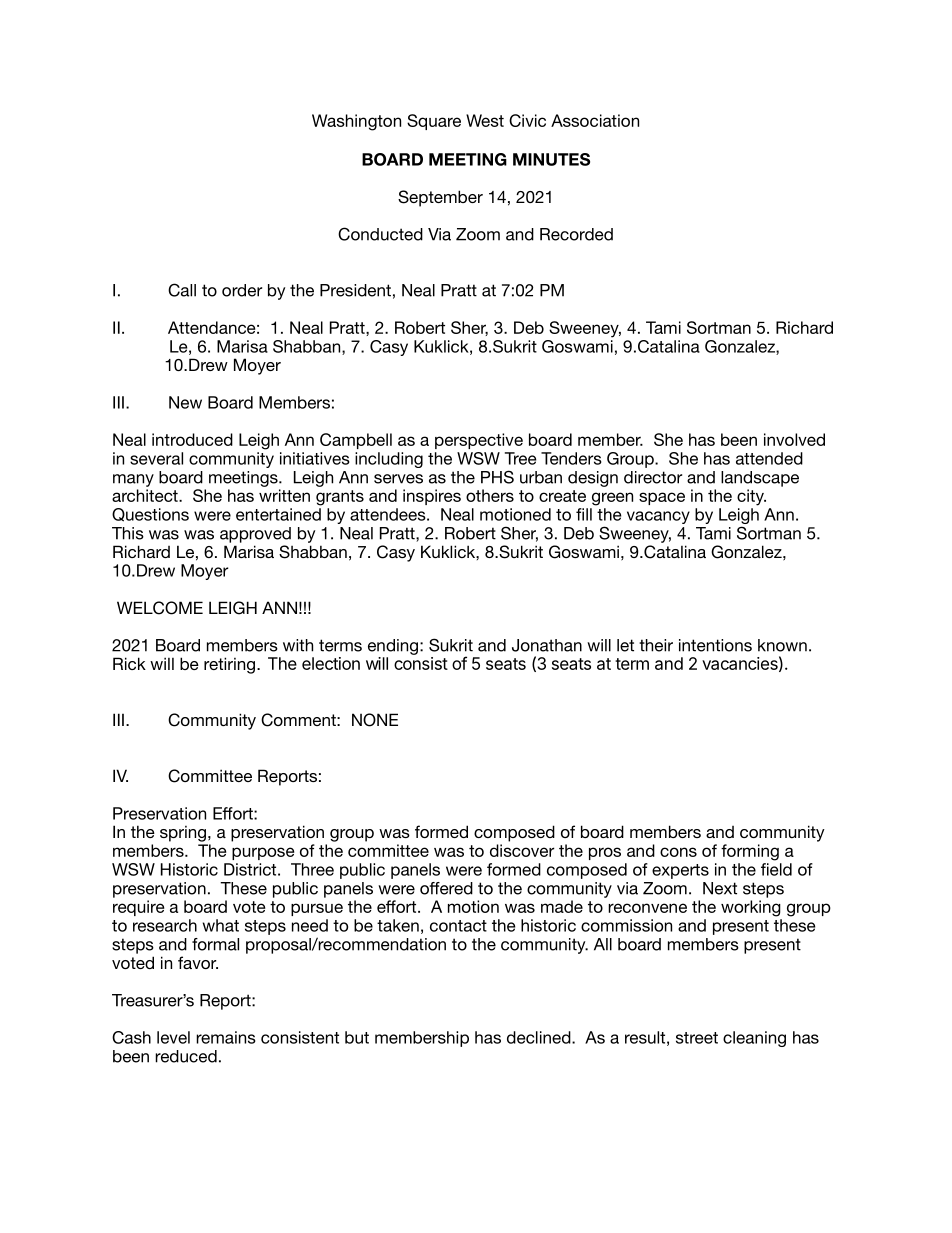 This page has height=1233, width=952. Describe the element at coordinates (595, 120) in the page. I see `Association` at that location.
